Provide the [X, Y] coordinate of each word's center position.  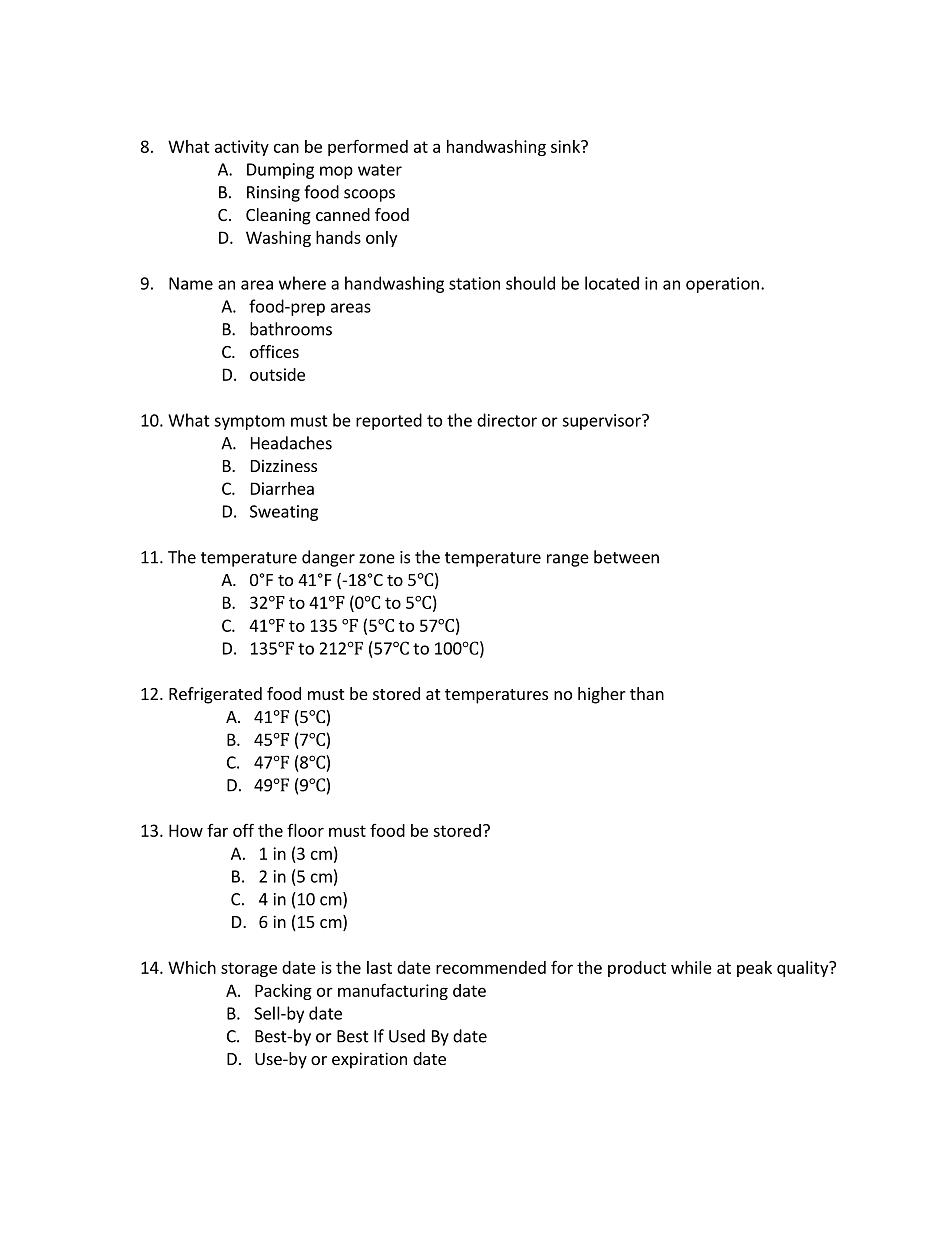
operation [722, 285]
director [507, 420]
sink [566, 146]
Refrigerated [215, 695]
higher [602, 695]
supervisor [602, 422]
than [647, 693]
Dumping [280, 171]
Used [407, 1036]
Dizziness [284, 465]
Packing [283, 992]
